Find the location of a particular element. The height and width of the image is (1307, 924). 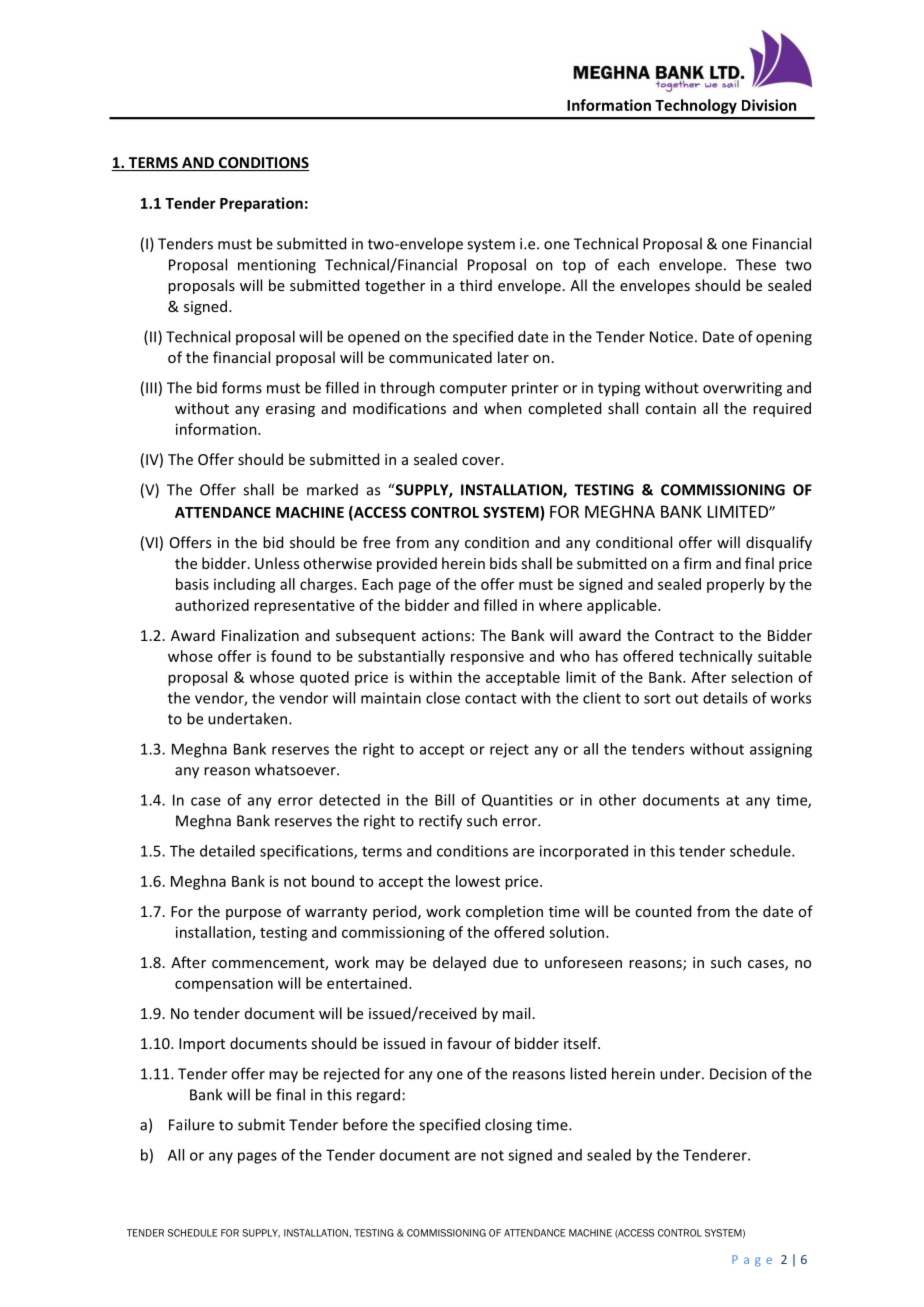

Bill is located at coordinates (444, 800).
